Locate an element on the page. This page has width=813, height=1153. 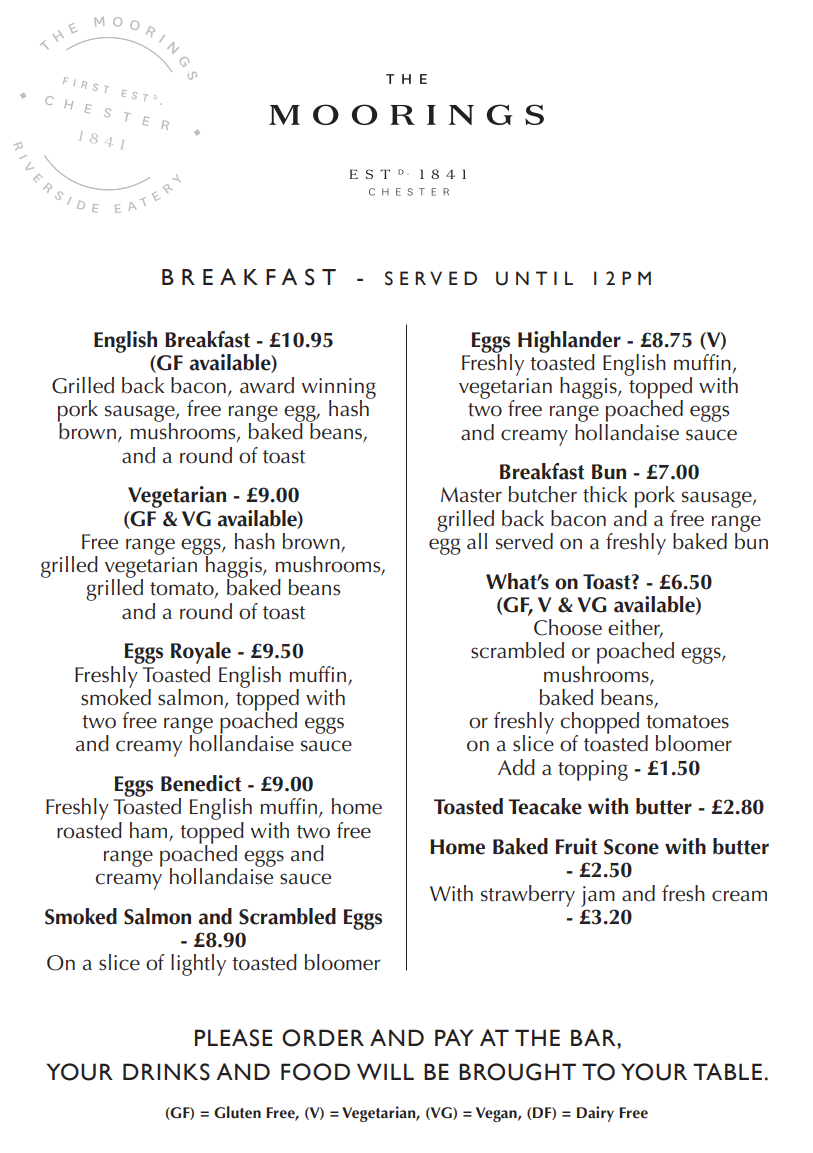
Benedict is located at coordinates (201, 783).
